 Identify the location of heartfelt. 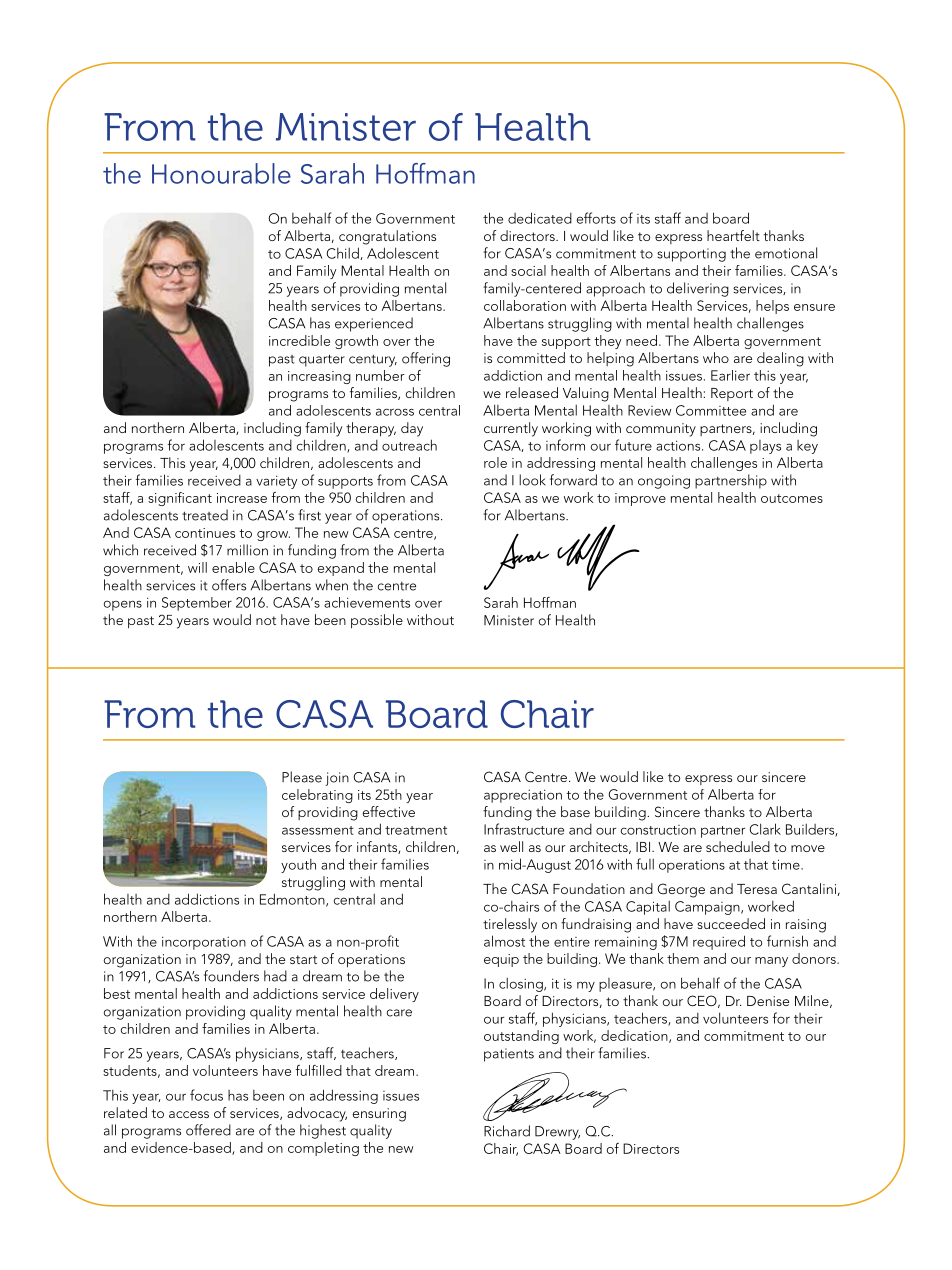
(733, 235).
